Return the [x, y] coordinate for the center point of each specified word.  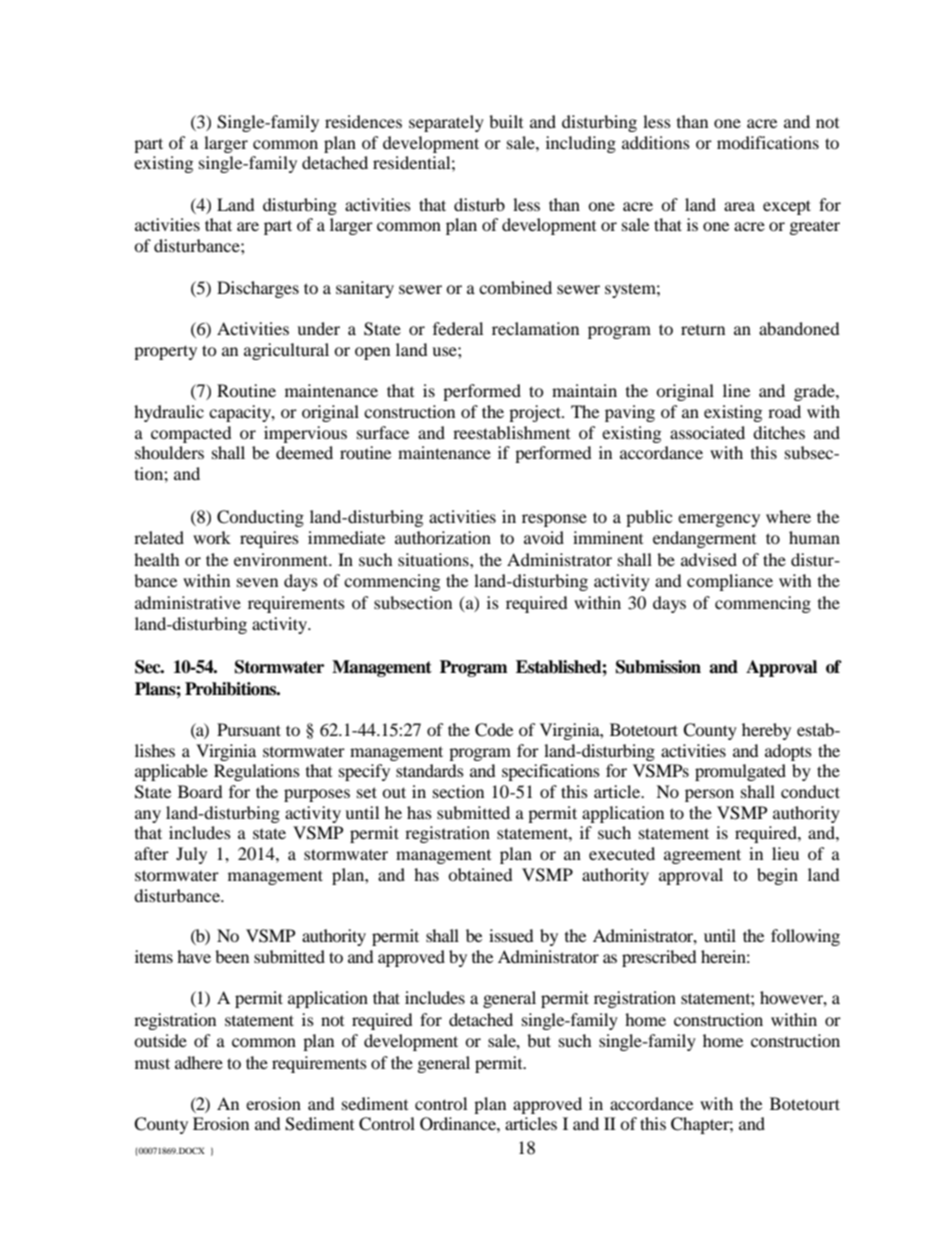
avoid [544, 537]
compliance [730, 582]
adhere [199, 1062]
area [739, 206]
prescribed [659, 958]
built [506, 121]
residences [363, 121]
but [539, 1040]
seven [257, 582]
